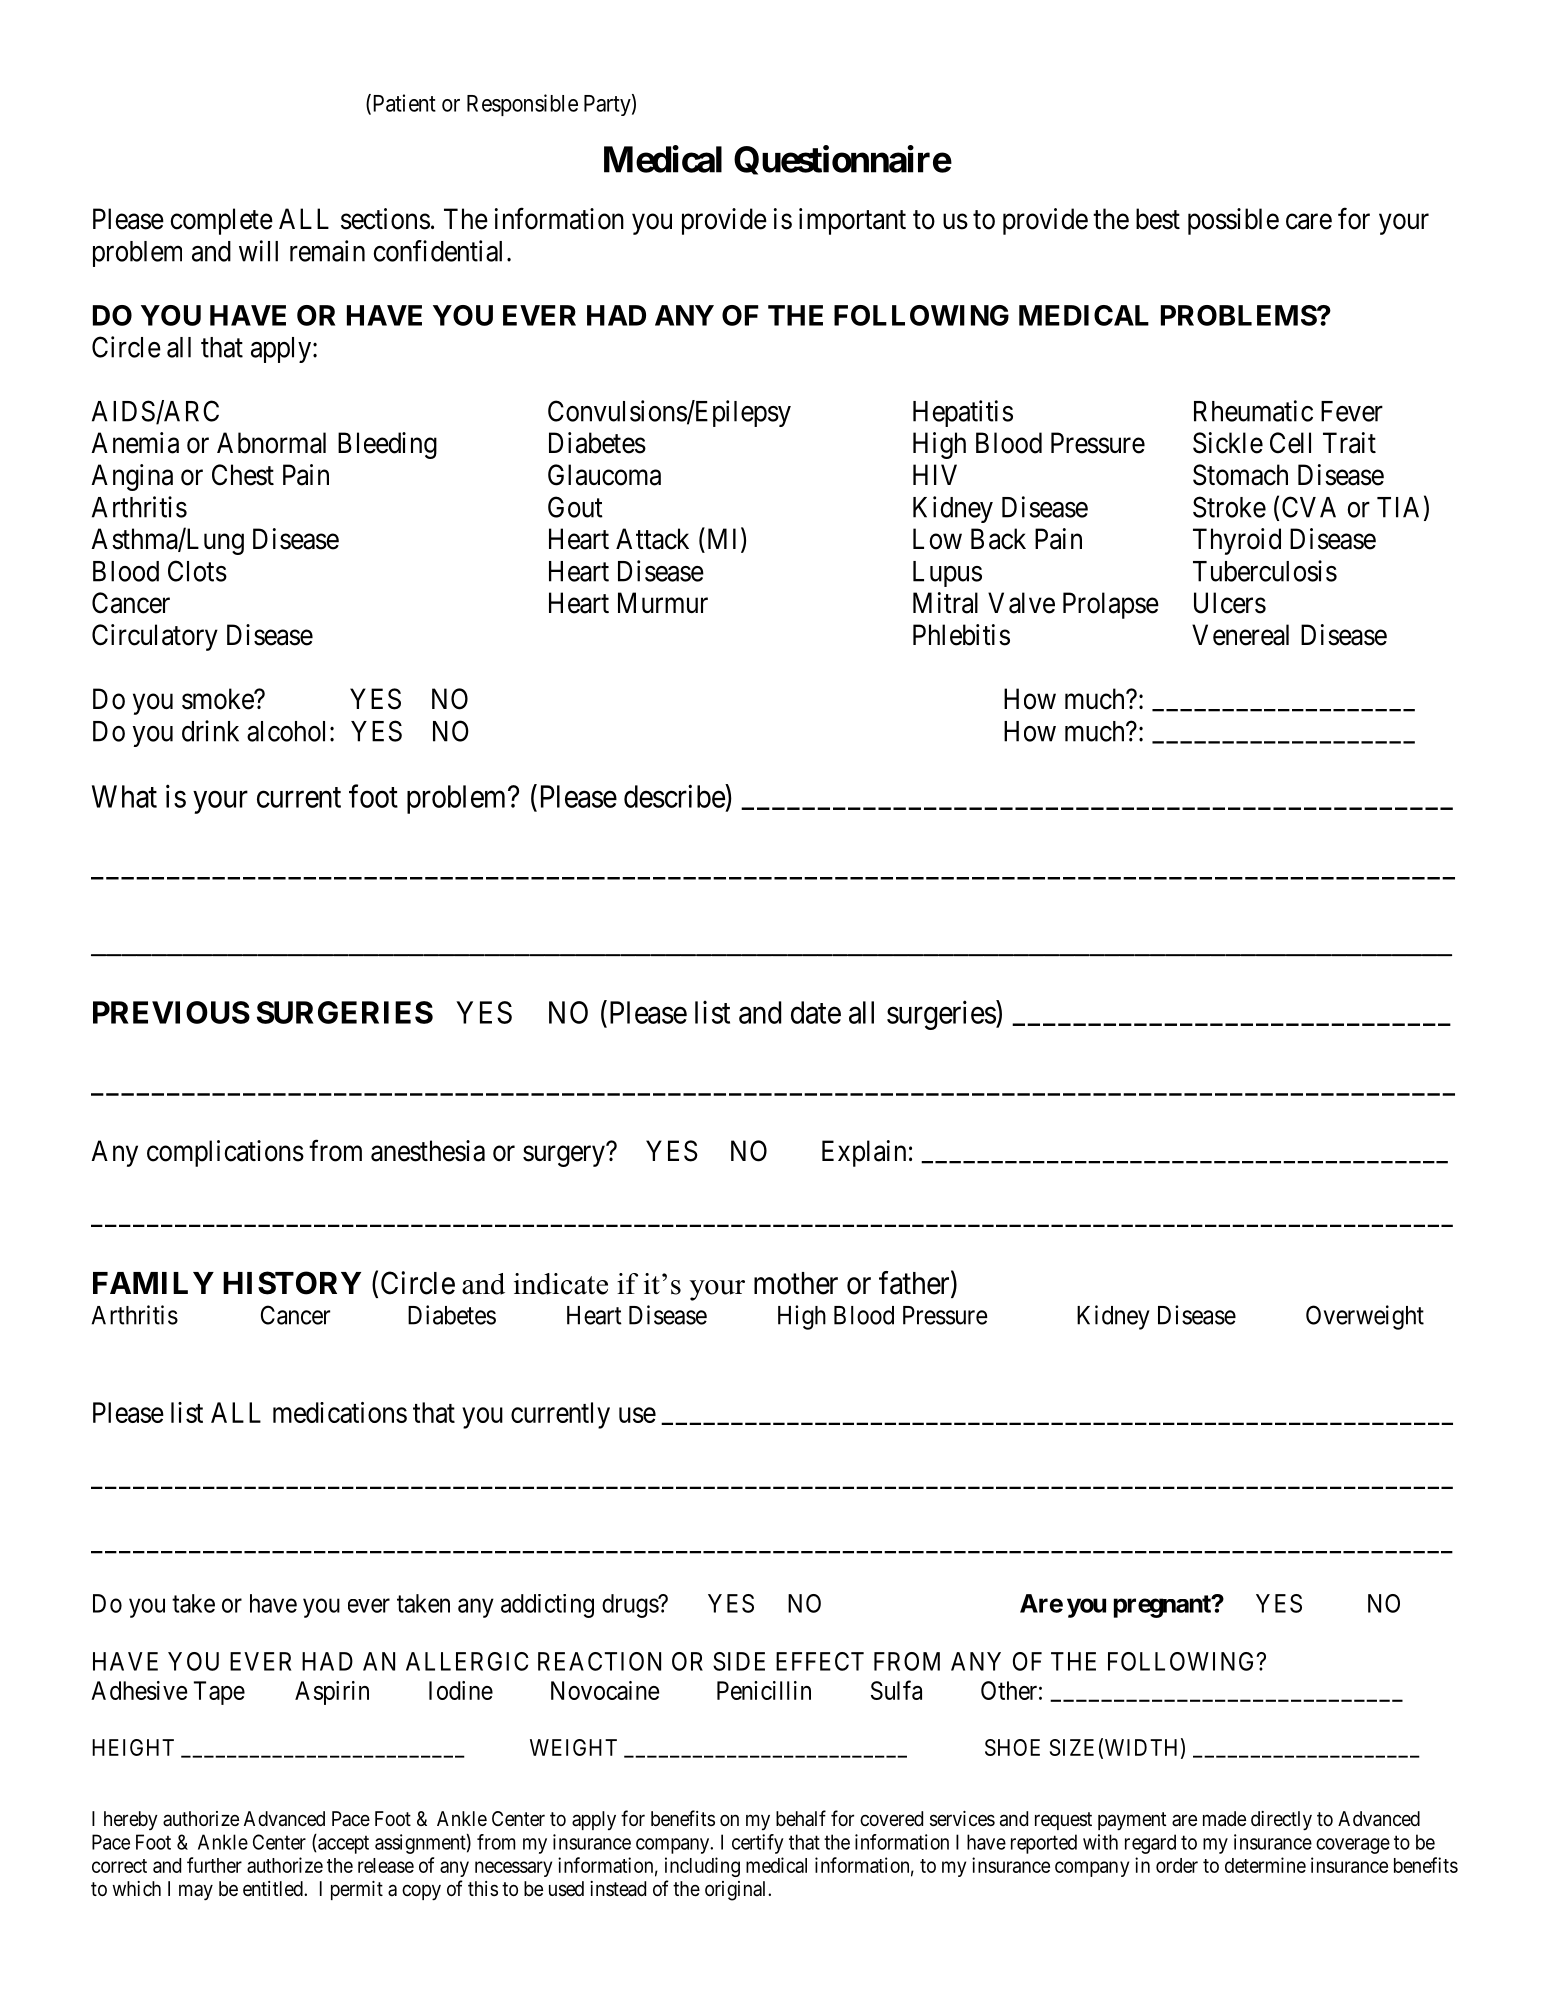 This screenshot has height=2004, width=1549. I want to click on describe, so click(675, 796).
